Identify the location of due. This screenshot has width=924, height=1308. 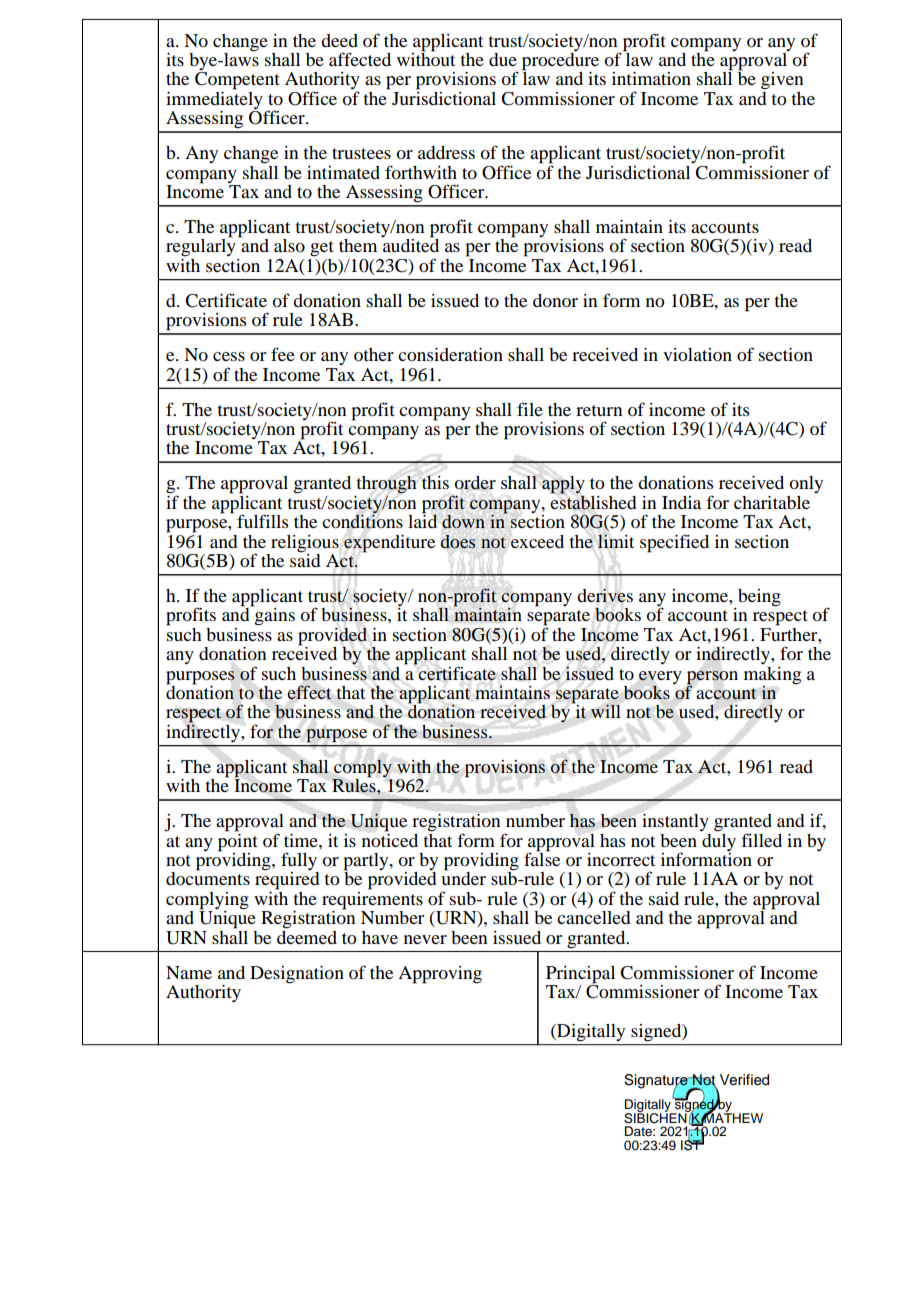
(503, 59).
